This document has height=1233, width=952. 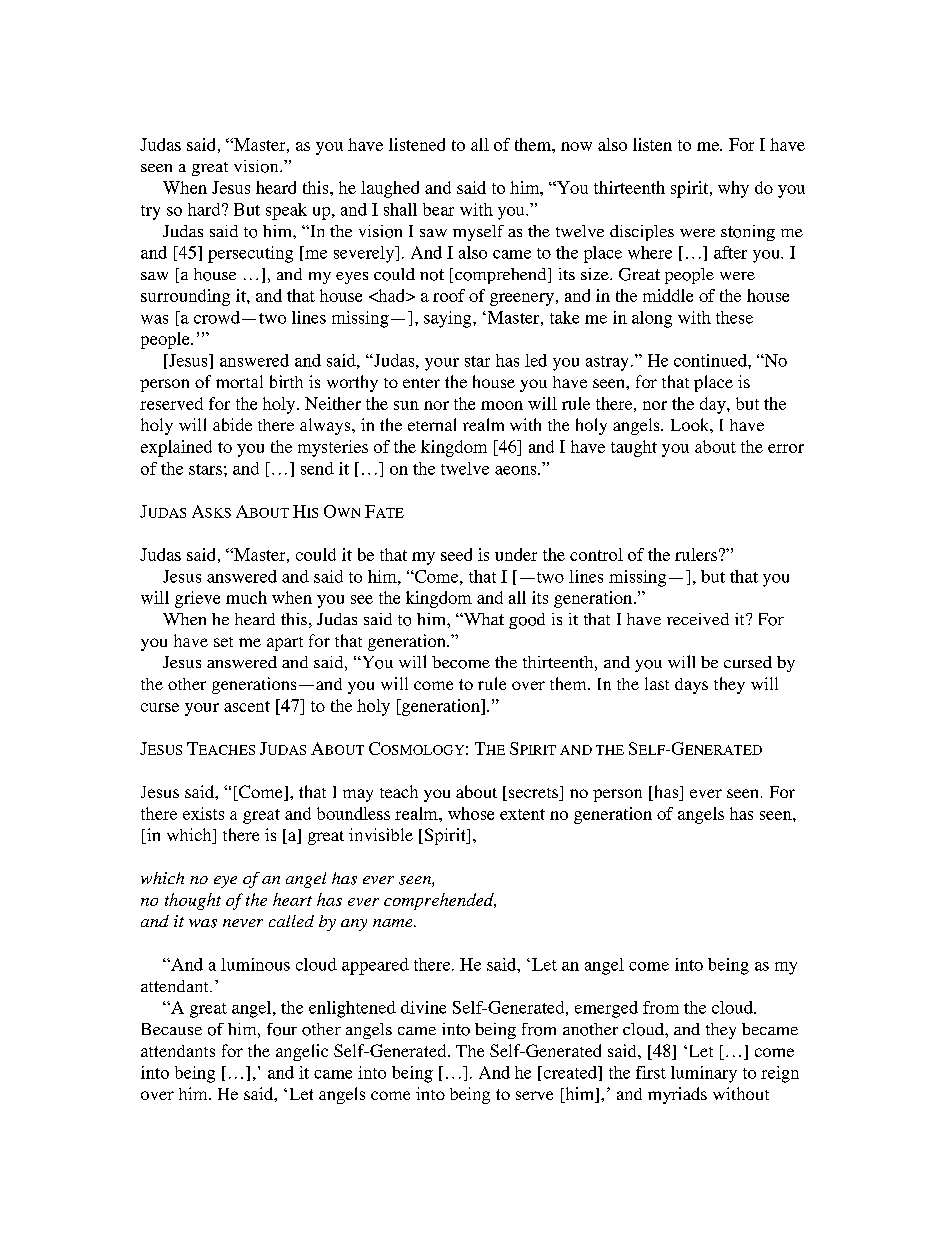 What do you see at coordinates (282, 1029) in the document?
I see `four` at bounding box center [282, 1029].
